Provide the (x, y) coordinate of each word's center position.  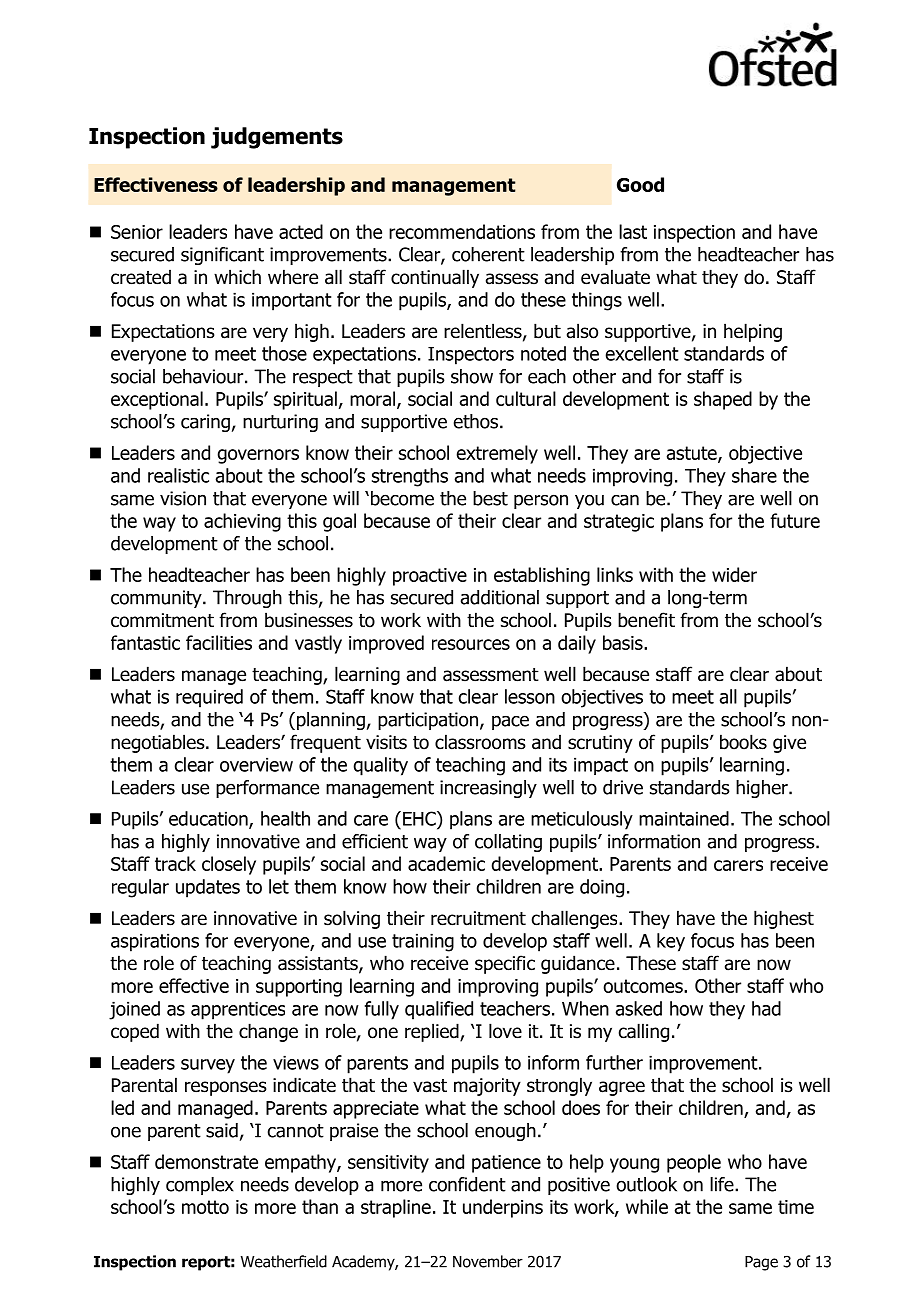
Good (640, 184)
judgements (277, 138)
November (488, 1261)
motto (205, 1207)
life (723, 1184)
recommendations (462, 231)
